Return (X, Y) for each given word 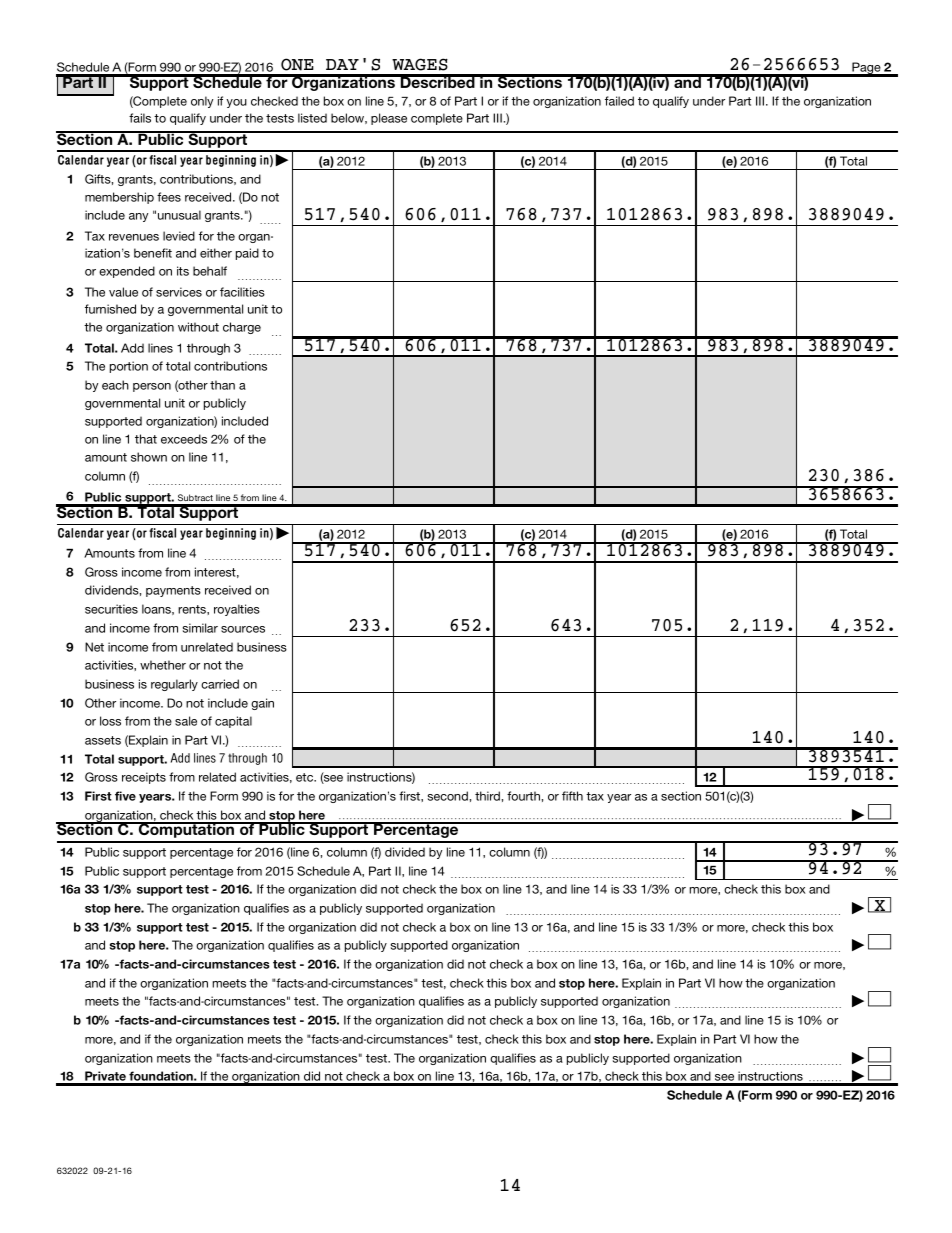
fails (140, 118)
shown (149, 457)
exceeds (184, 439)
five (125, 796)
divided (405, 852)
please (389, 119)
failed (619, 101)
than (222, 385)
